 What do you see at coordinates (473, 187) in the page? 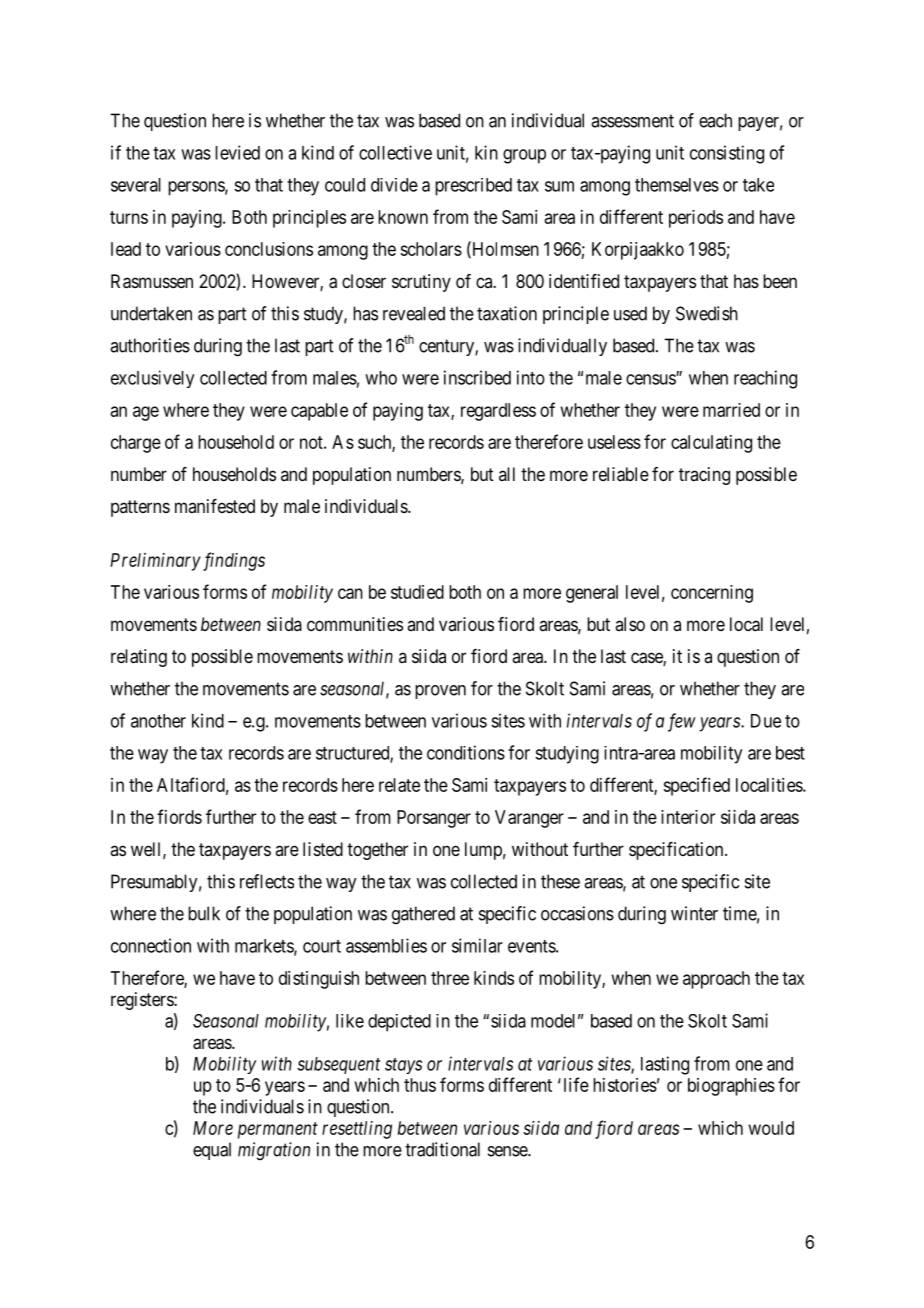
I see `prescribed` at bounding box center [473, 187].
